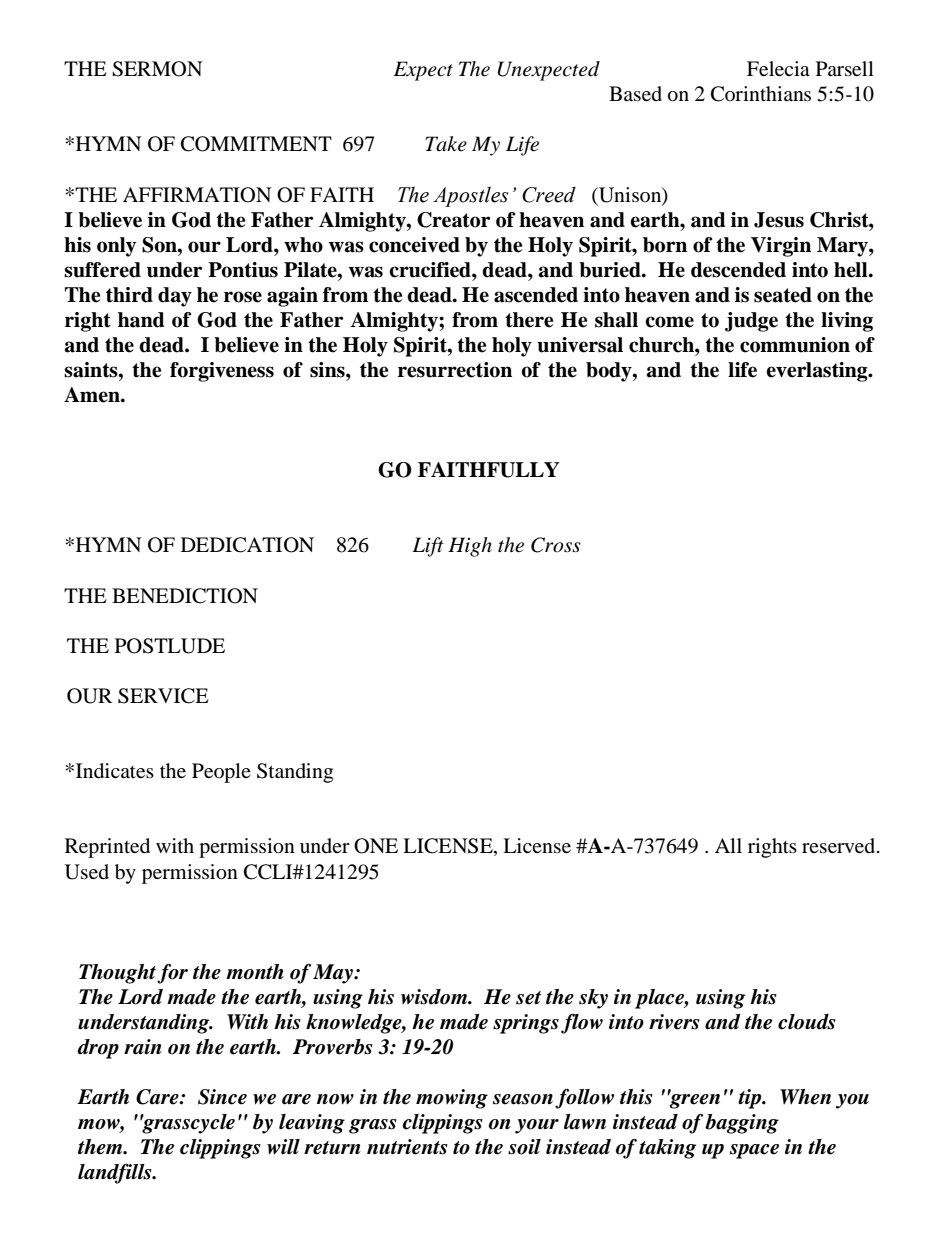 The image size is (952, 1233). Describe the element at coordinates (556, 545) in the document. I see `Cross` at that location.
